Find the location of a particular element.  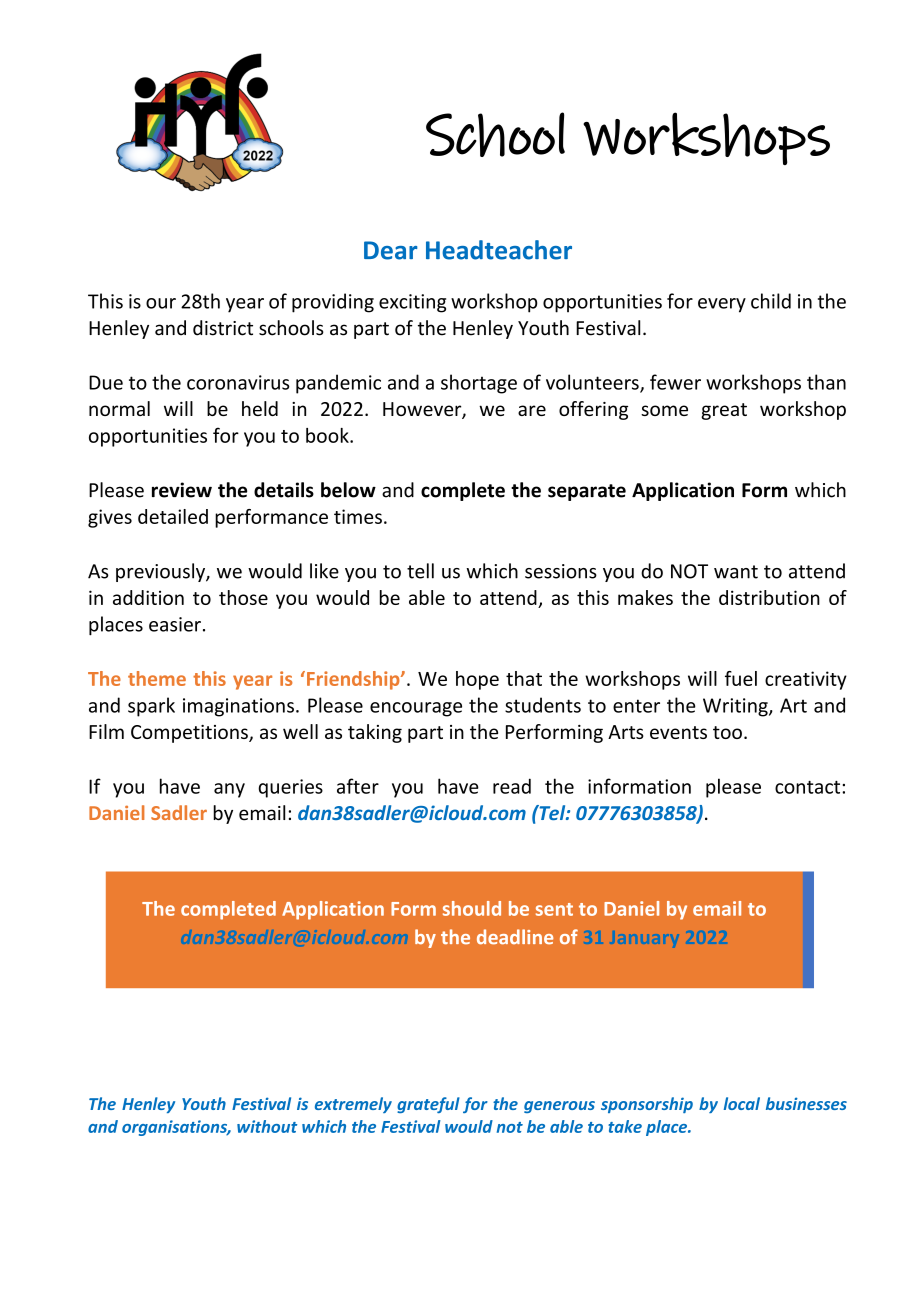

great is located at coordinates (724, 411).
